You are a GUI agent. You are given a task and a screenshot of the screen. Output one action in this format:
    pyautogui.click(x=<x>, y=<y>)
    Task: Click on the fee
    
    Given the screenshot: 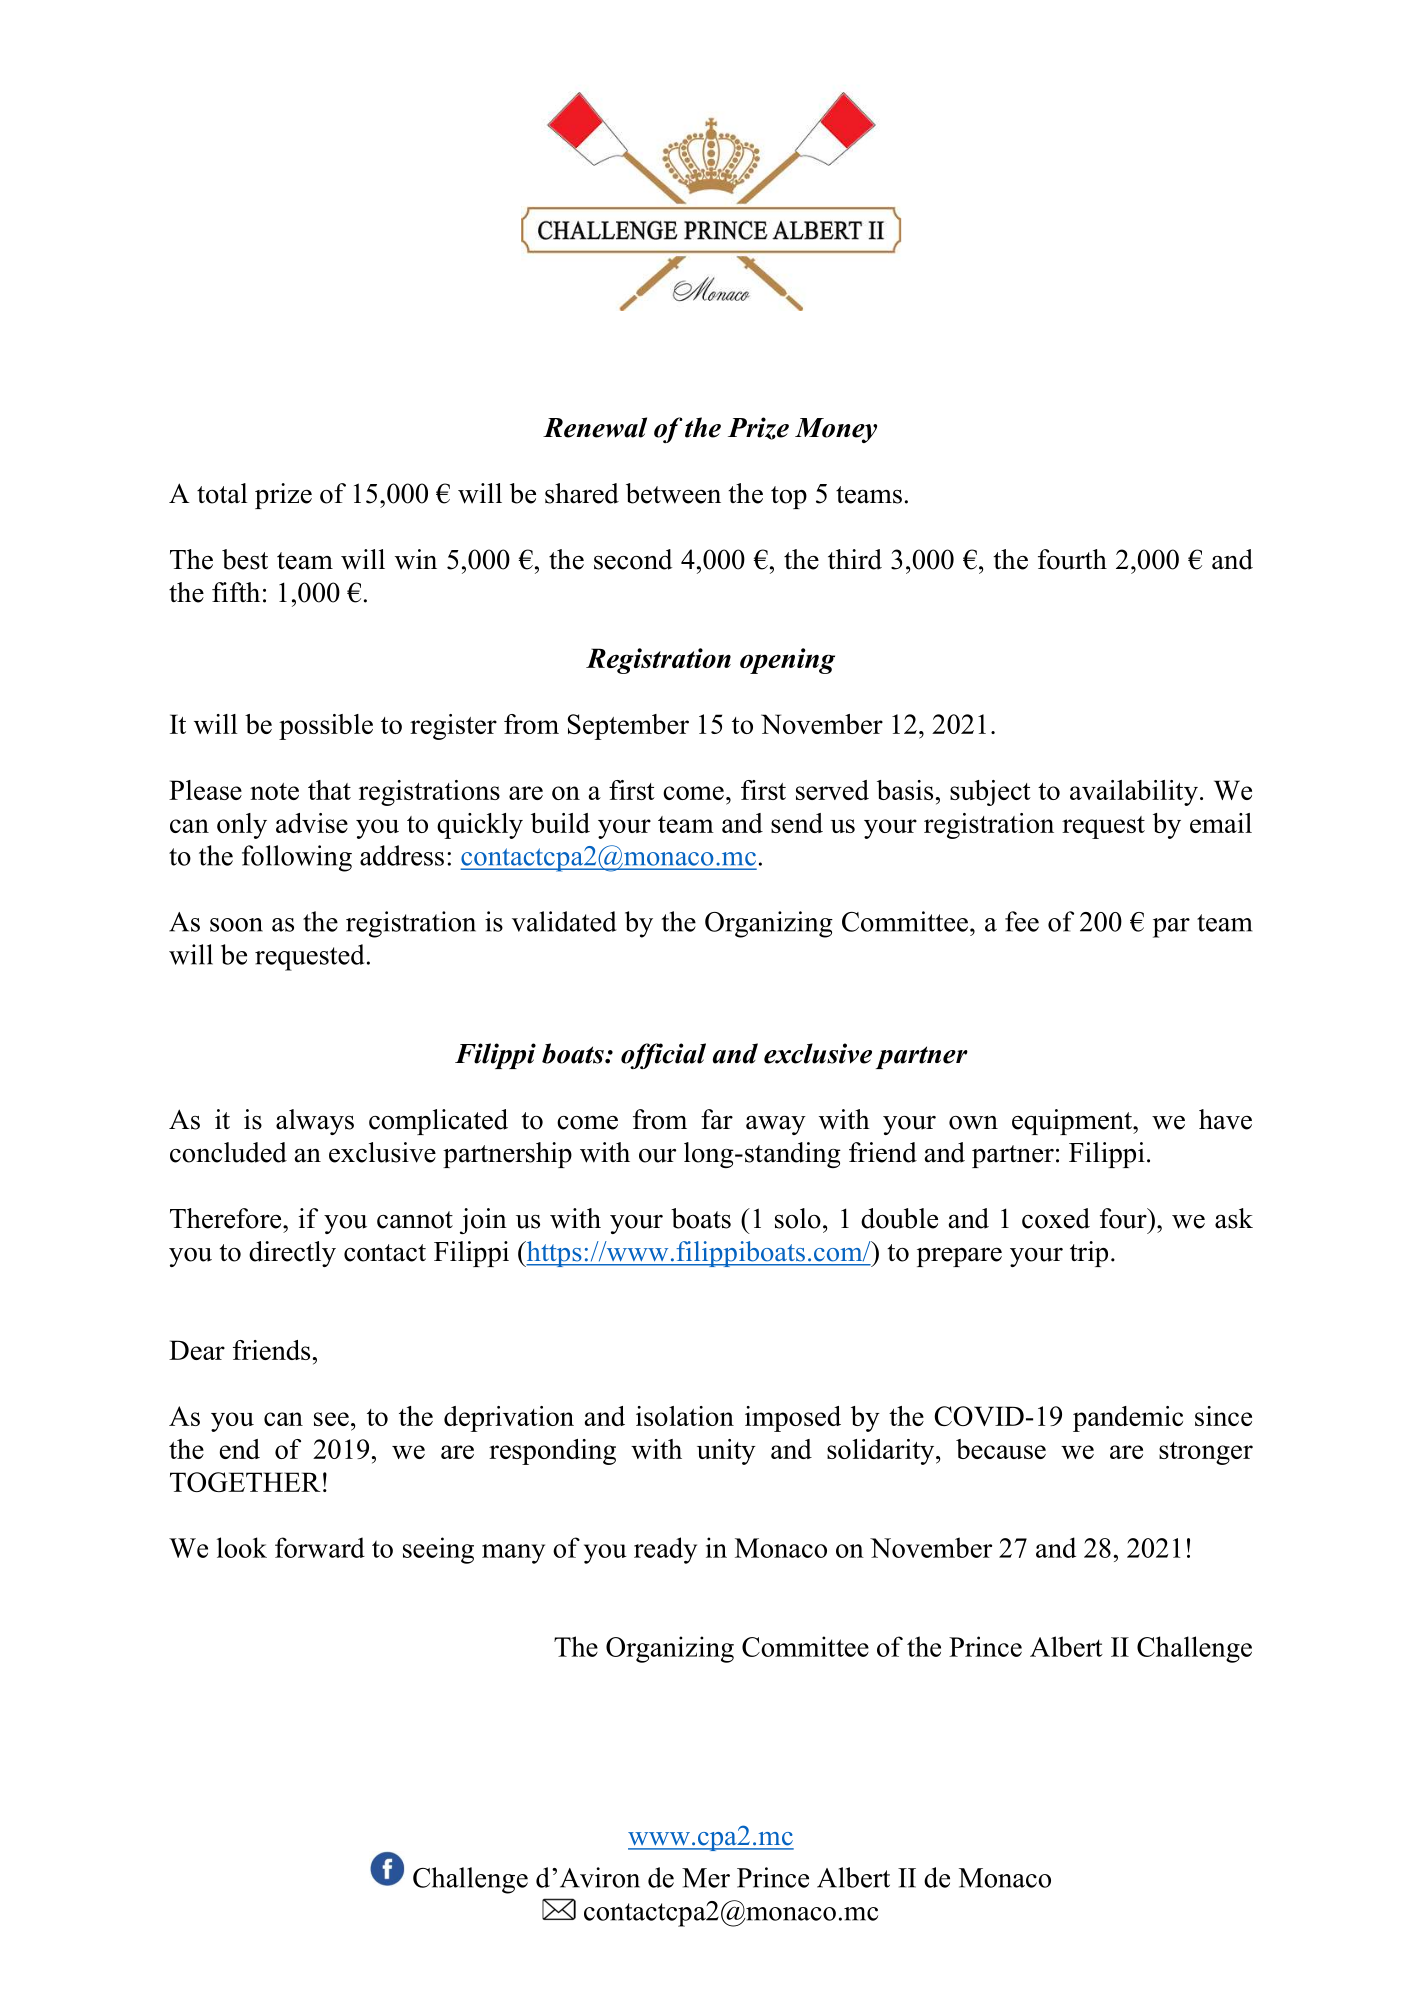 What is the action you would take?
    pyautogui.click(x=1022, y=921)
